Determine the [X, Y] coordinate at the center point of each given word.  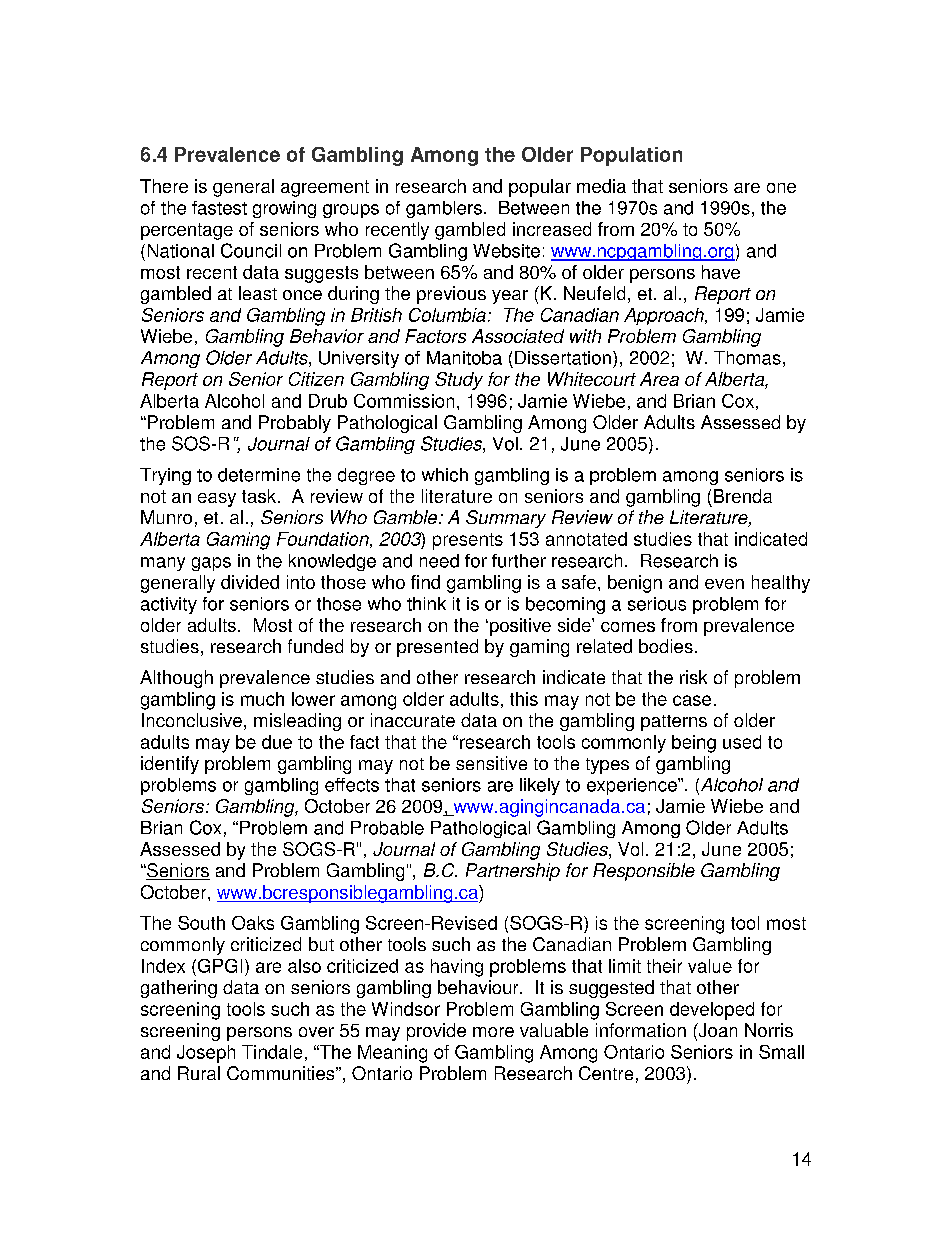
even [724, 584]
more [493, 1032]
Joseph [206, 1054]
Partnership [513, 872]
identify [170, 765]
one [781, 188]
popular [540, 188]
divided [250, 582]
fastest [219, 208]
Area [659, 379]
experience [633, 786]
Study [459, 381]
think [426, 604]
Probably [295, 424]
